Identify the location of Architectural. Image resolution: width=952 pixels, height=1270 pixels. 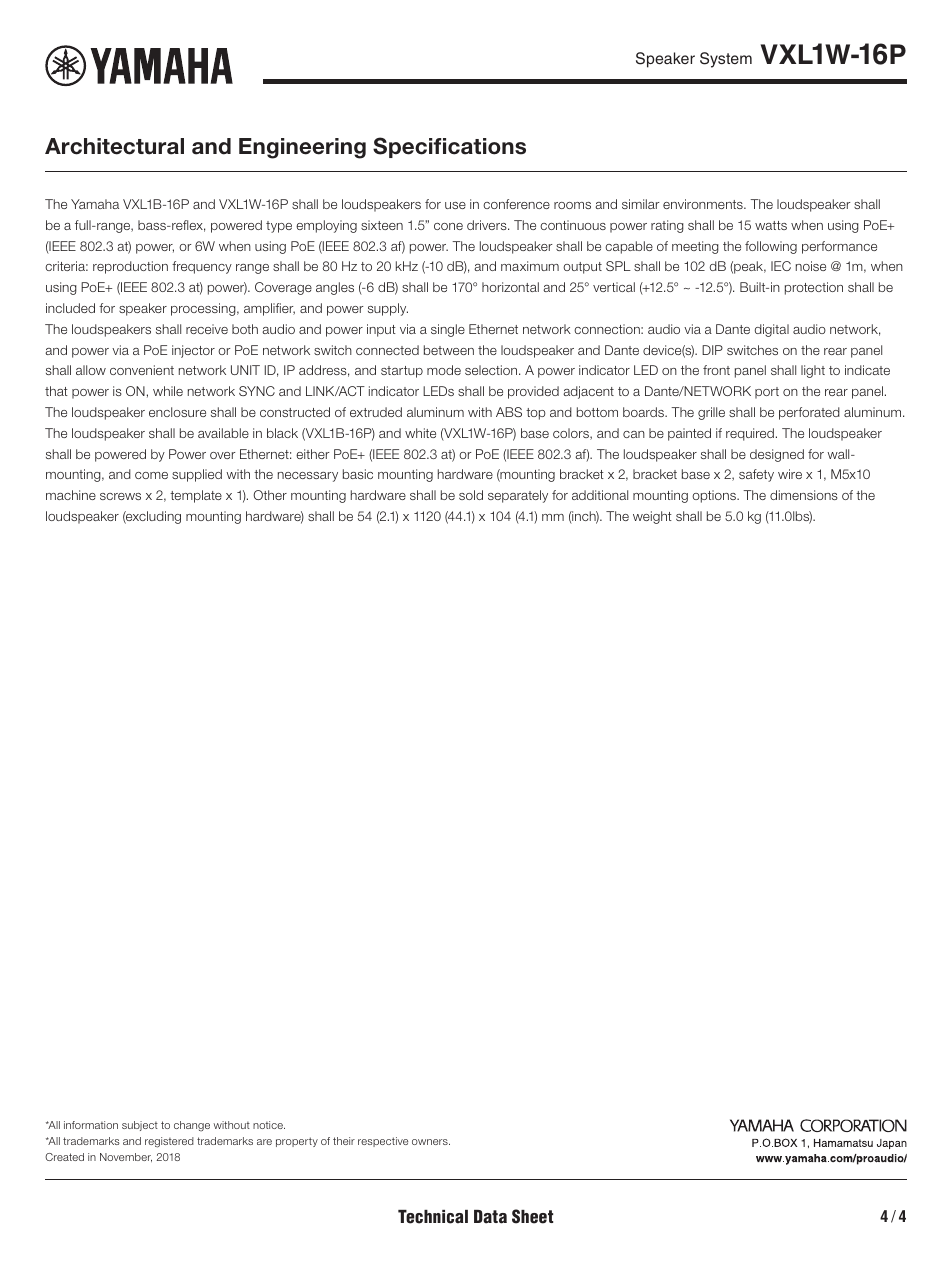
(114, 146).
